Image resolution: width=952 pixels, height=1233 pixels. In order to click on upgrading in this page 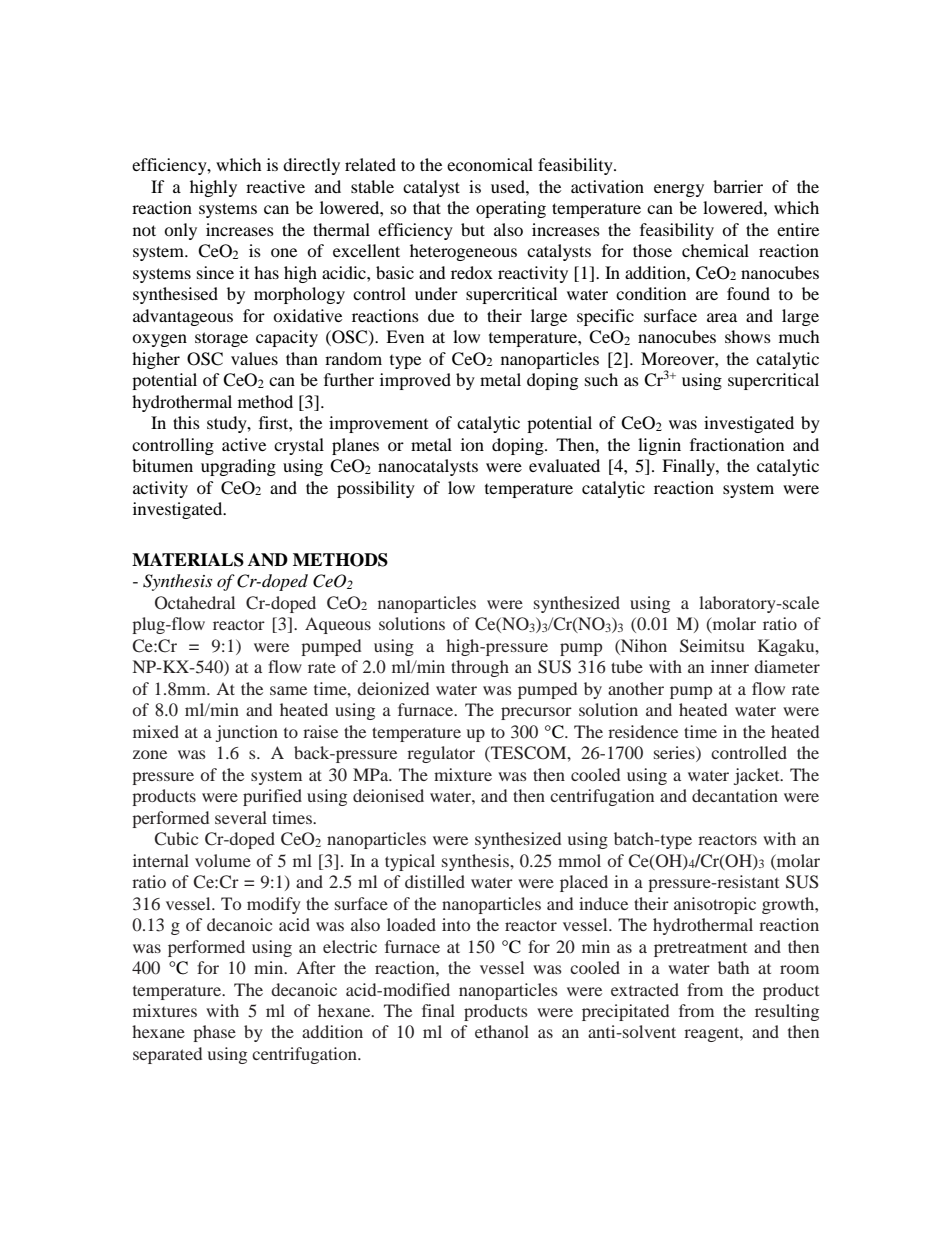, I will do `click(238, 467)`.
